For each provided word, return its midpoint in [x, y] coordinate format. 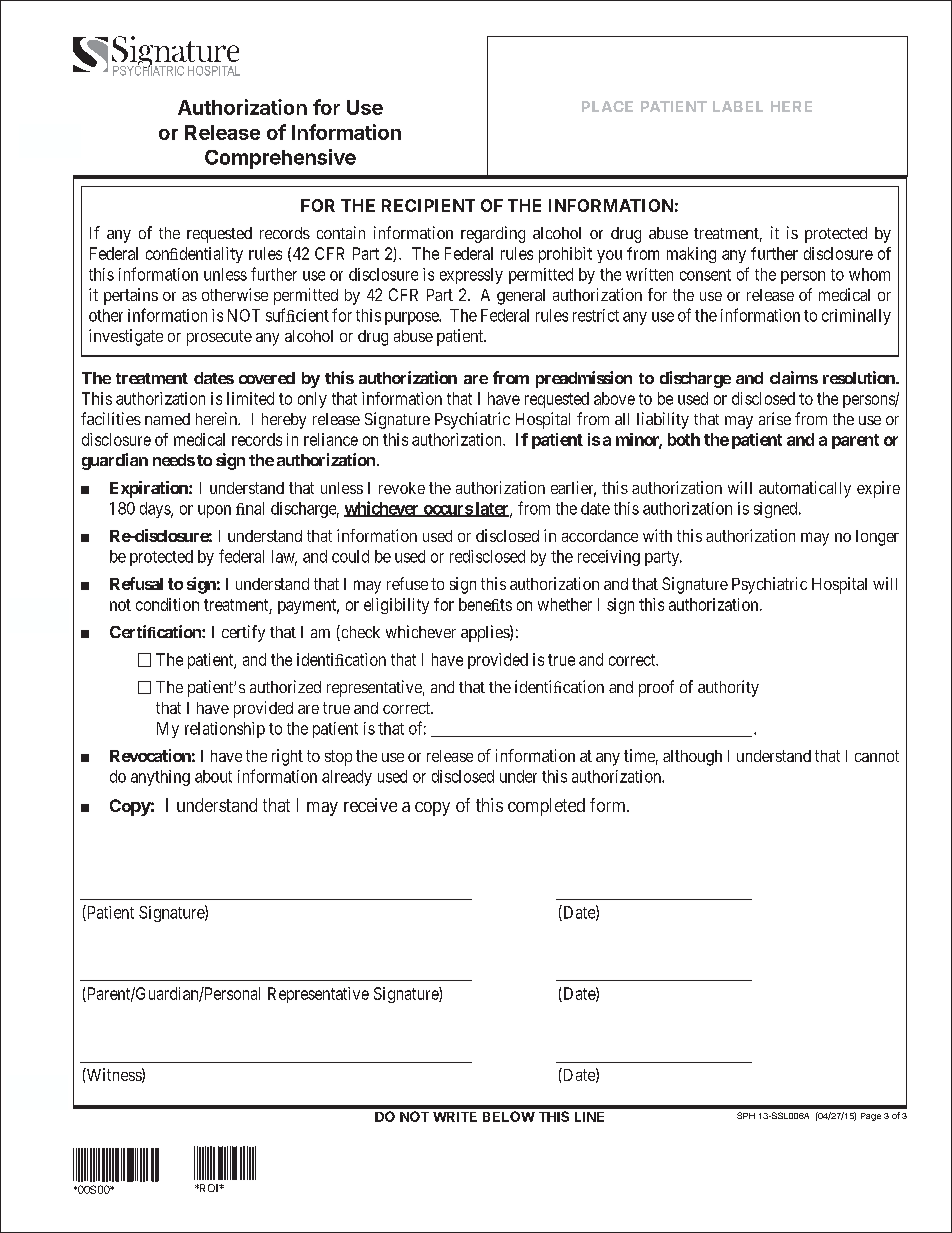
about [213, 776]
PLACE [607, 106]
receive [370, 805]
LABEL [738, 106]
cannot [877, 756]
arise [775, 418]
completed [546, 807]
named [167, 419]
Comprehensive [280, 159]
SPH [746, 1115]
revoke [402, 488]
